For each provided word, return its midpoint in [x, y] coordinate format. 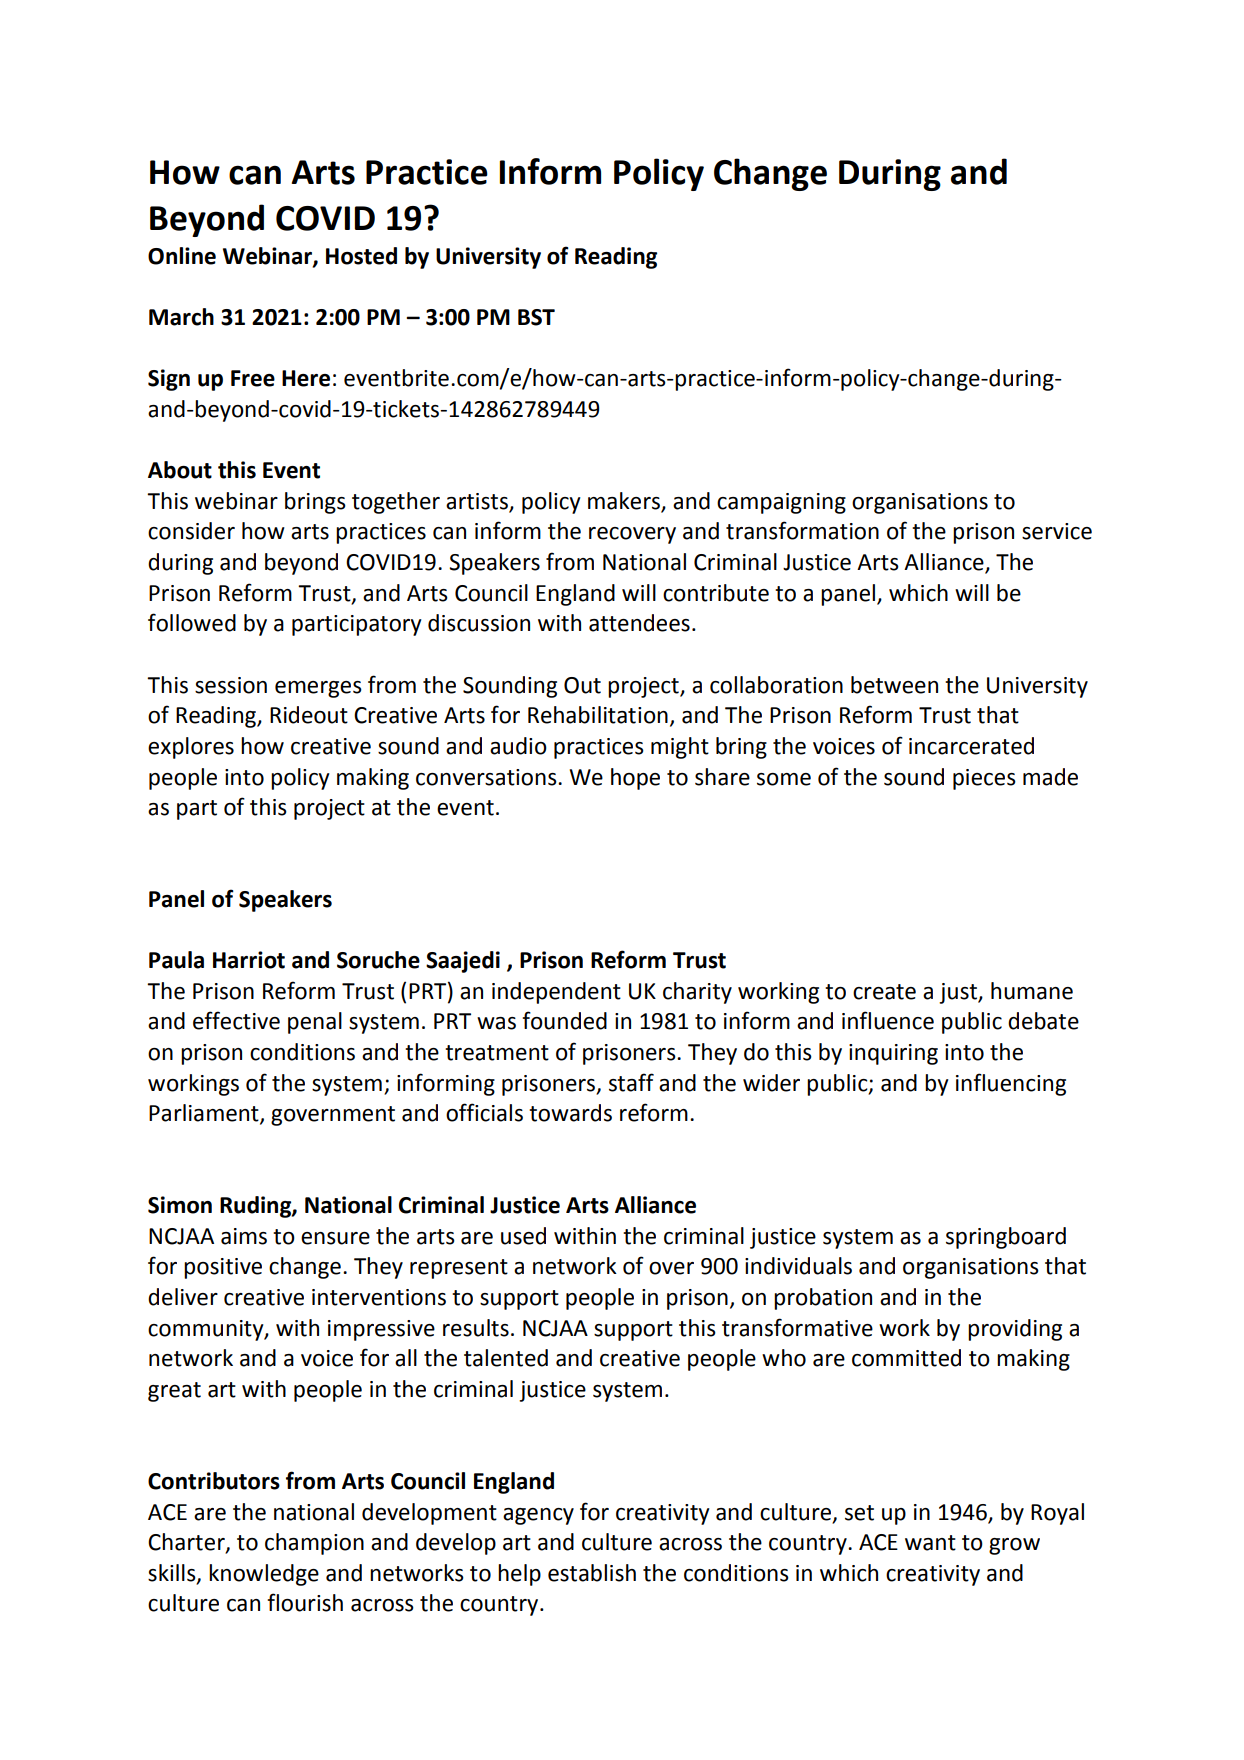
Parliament [205, 1114]
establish [592, 1573]
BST [536, 317]
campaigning [781, 503]
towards [570, 1113]
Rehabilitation [598, 715]
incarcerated [971, 746]
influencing [1011, 1084]
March [181, 317]
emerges [318, 689]
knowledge [264, 1575]
